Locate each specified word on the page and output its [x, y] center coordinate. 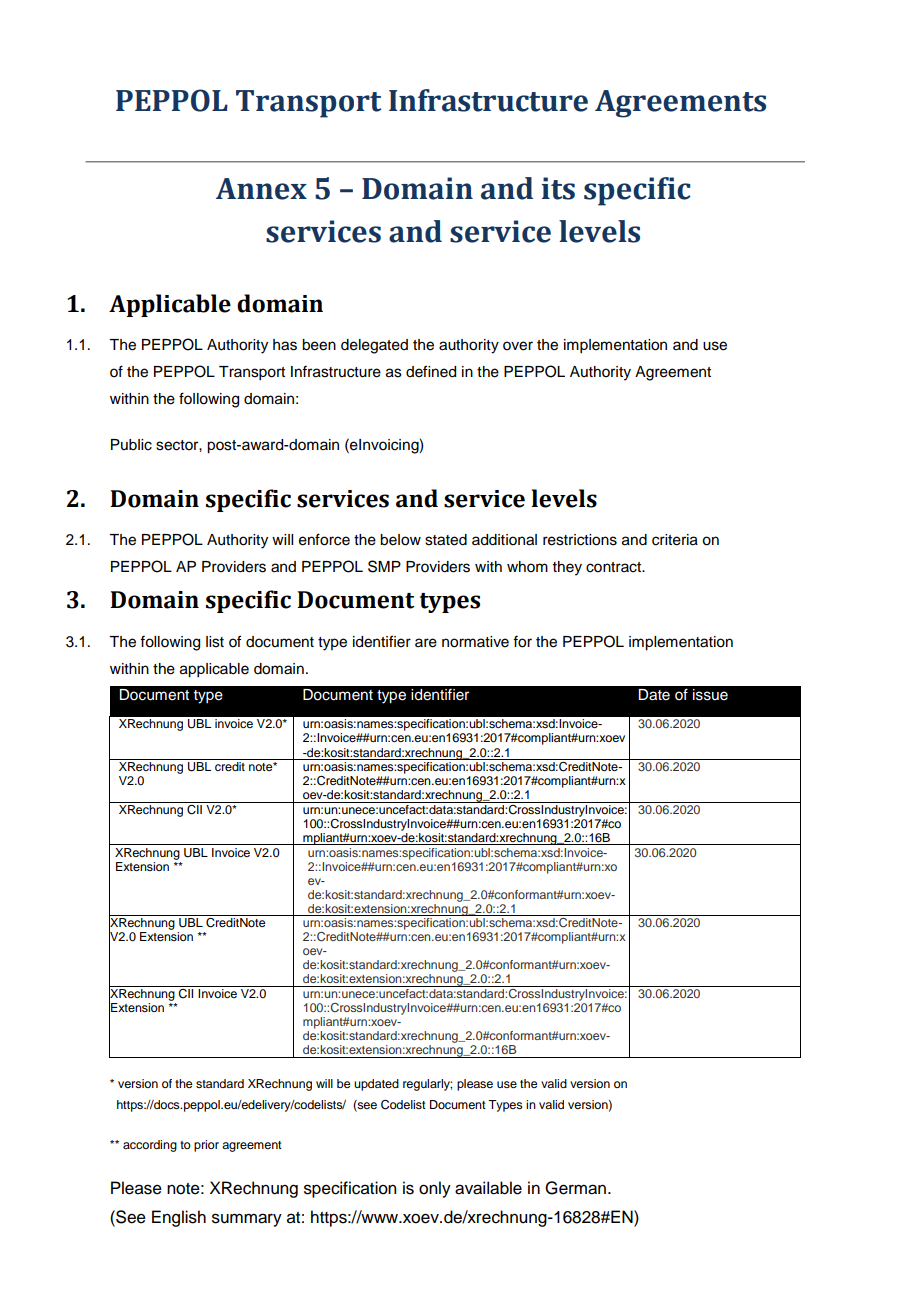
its [558, 188]
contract [615, 567]
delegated [374, 346]
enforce [324, 539]
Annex [261, 189]
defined [431, 371]
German [577, 1188]
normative [475, 642]
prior [206, 1146]
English [179, 1218]
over [518, 346]
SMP [384, 566]
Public [131, 445]
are [426, 643]
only [435, 1189]
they [567, 568]
